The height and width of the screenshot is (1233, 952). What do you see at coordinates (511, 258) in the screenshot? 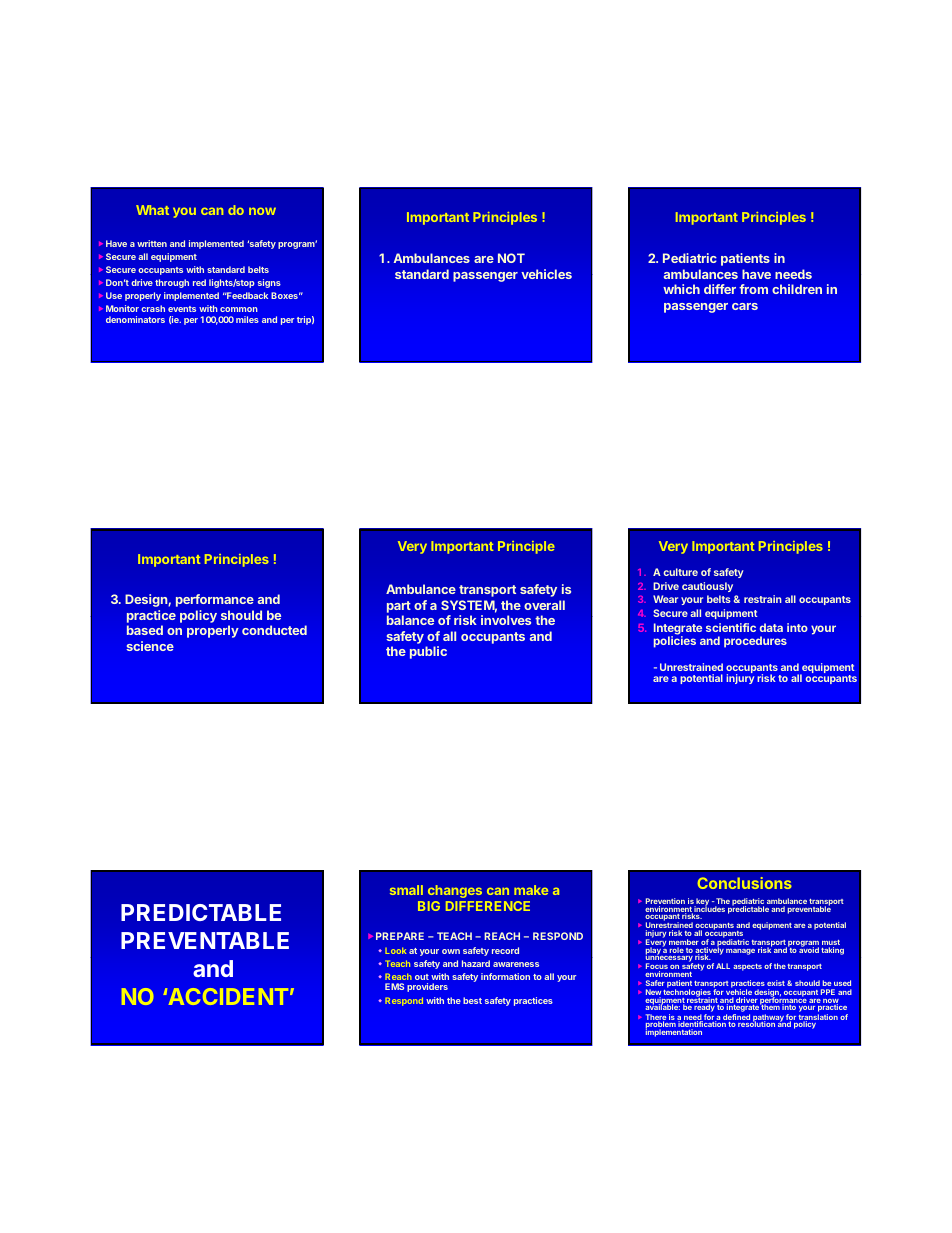
I see `NOT` at bounding box center [511, 258].
